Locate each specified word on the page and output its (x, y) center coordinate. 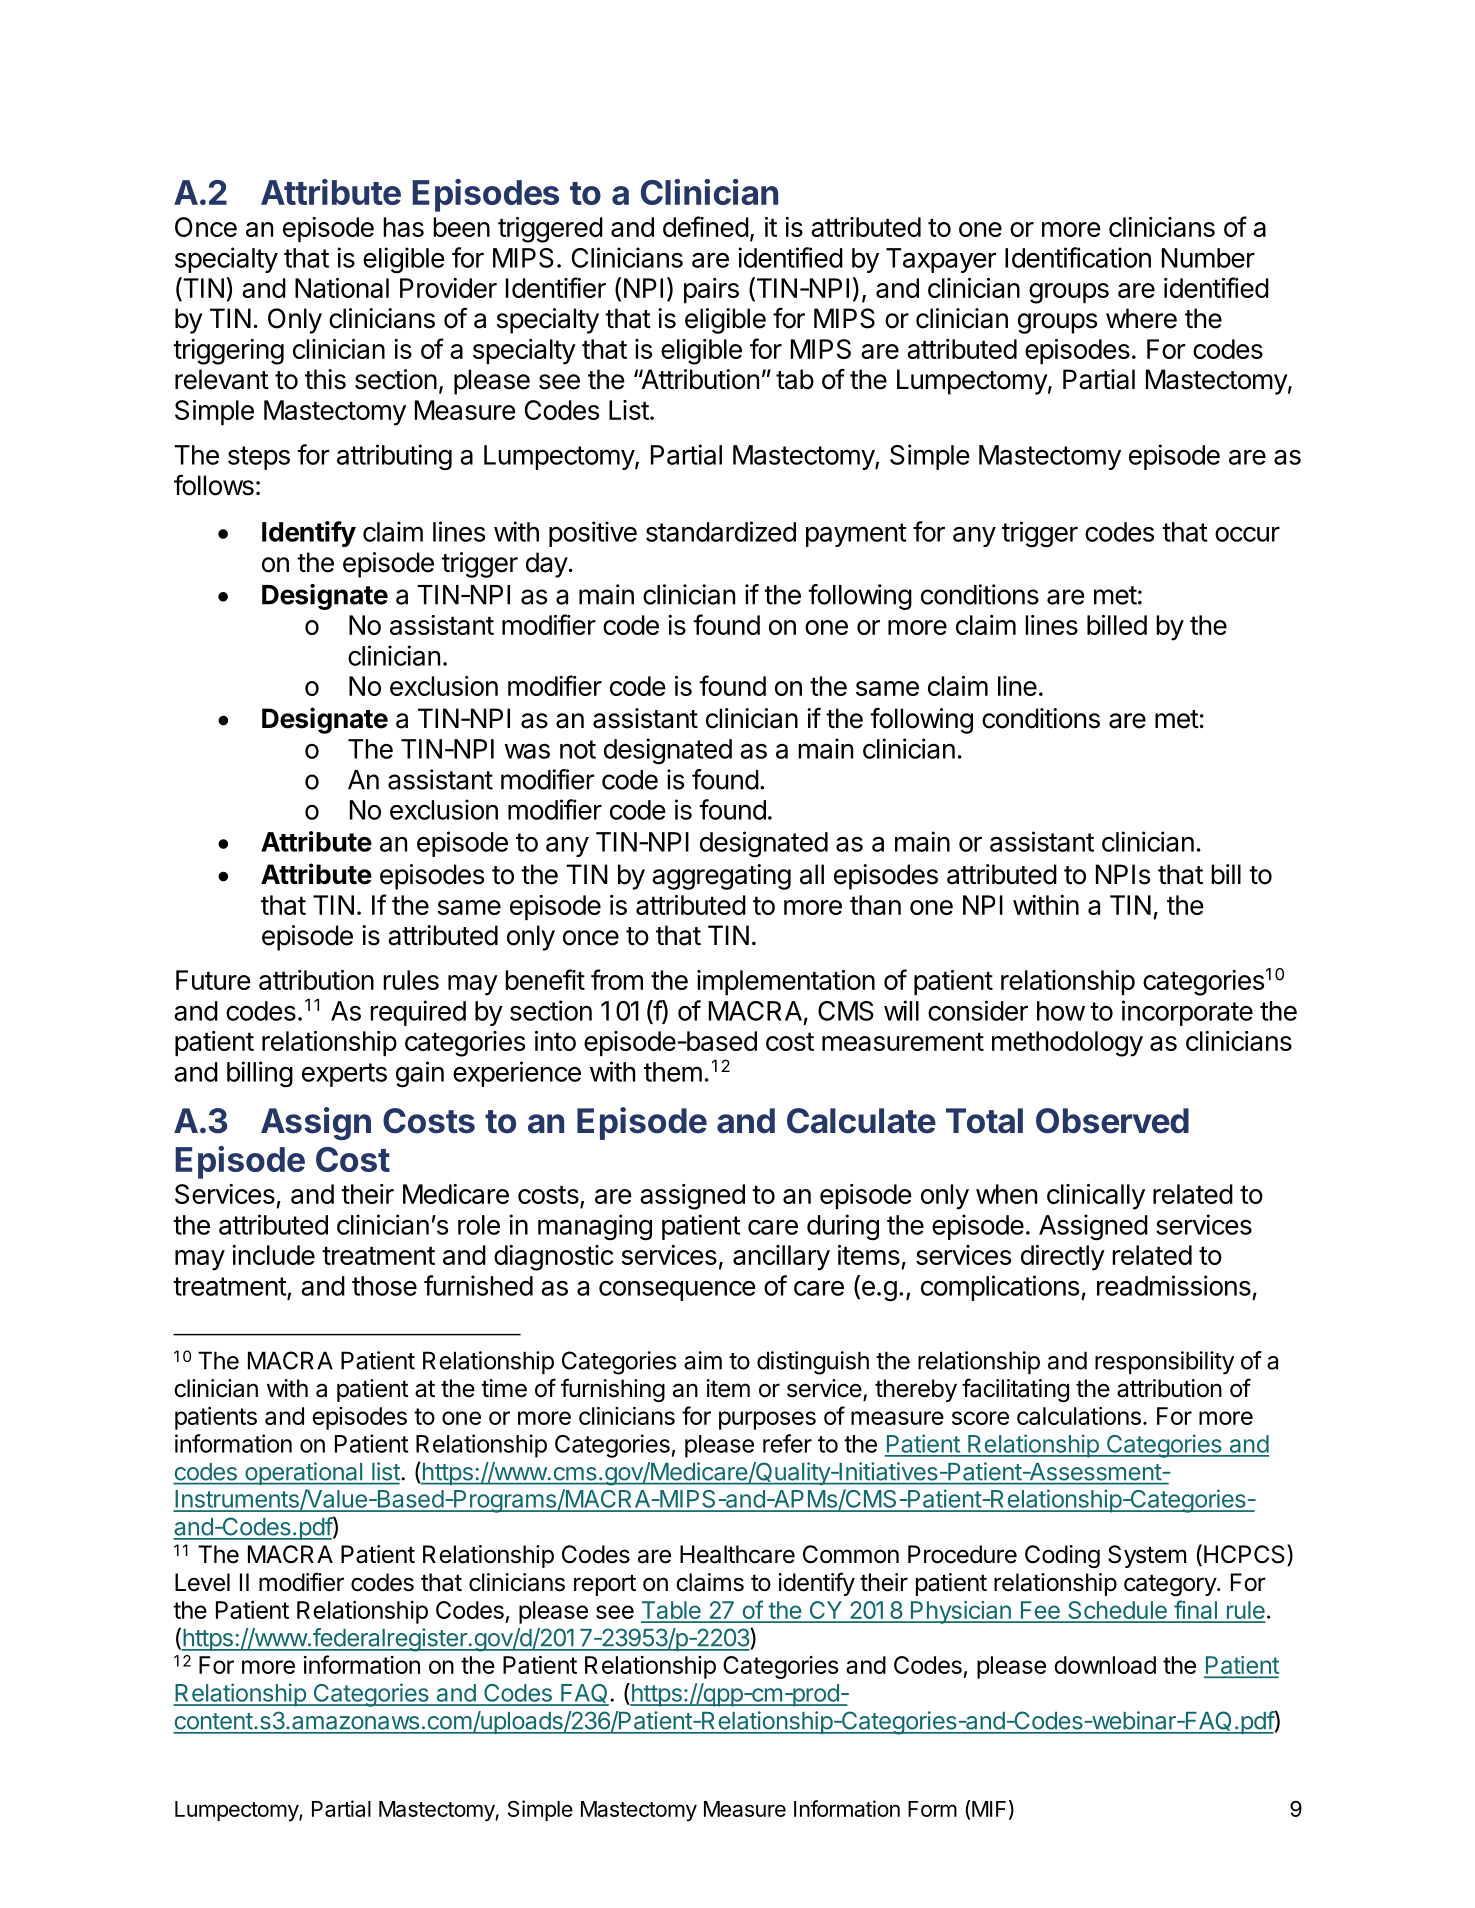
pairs (711, 290)
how (1061, 1011)
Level (202, 1582)
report (605, 1585)
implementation (786, 982)
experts (344, 1075)
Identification (1078, 257)
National (342, 288)
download (1105, 1665)
